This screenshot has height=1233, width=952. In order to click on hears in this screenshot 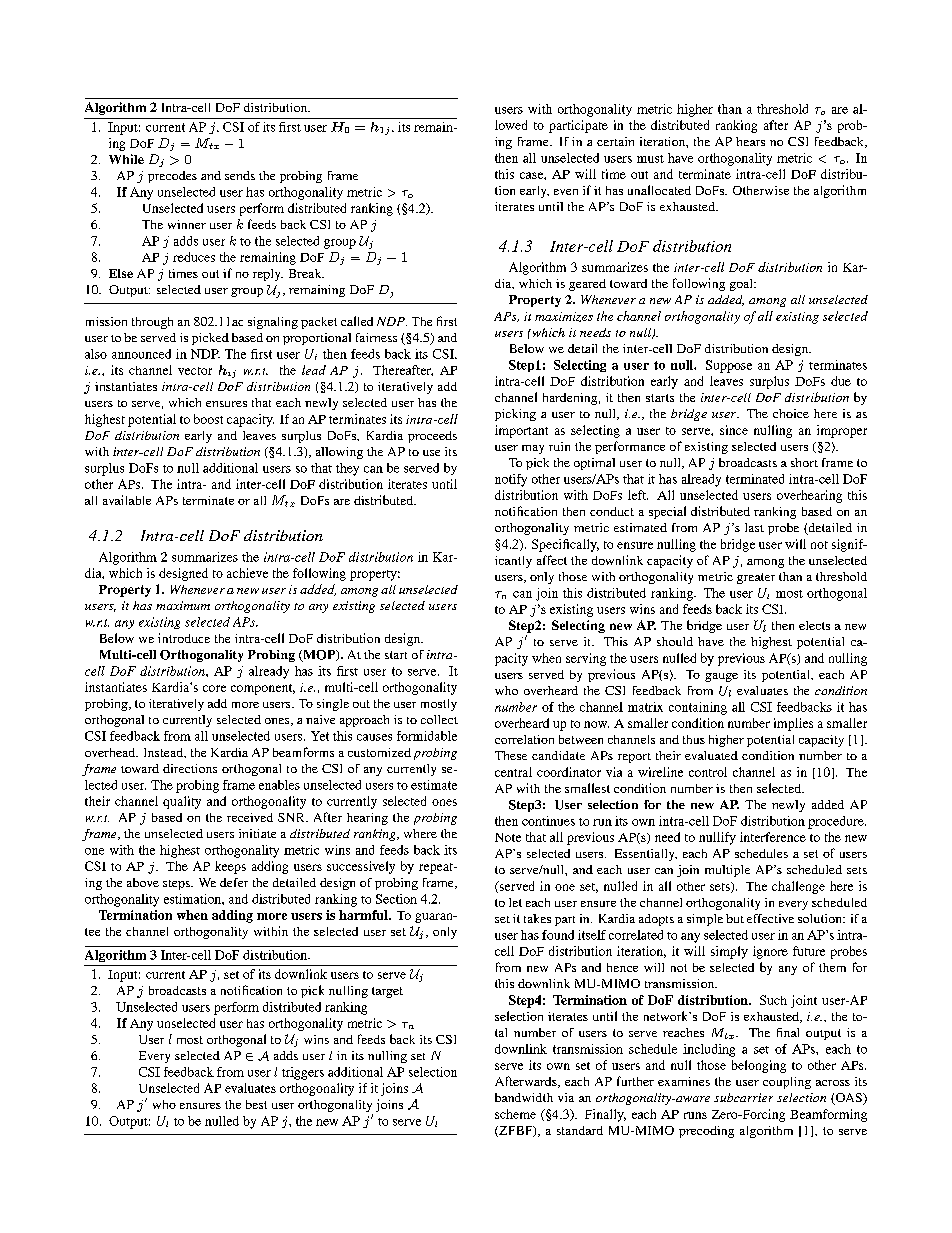, I will do `click(750, 141)`.
